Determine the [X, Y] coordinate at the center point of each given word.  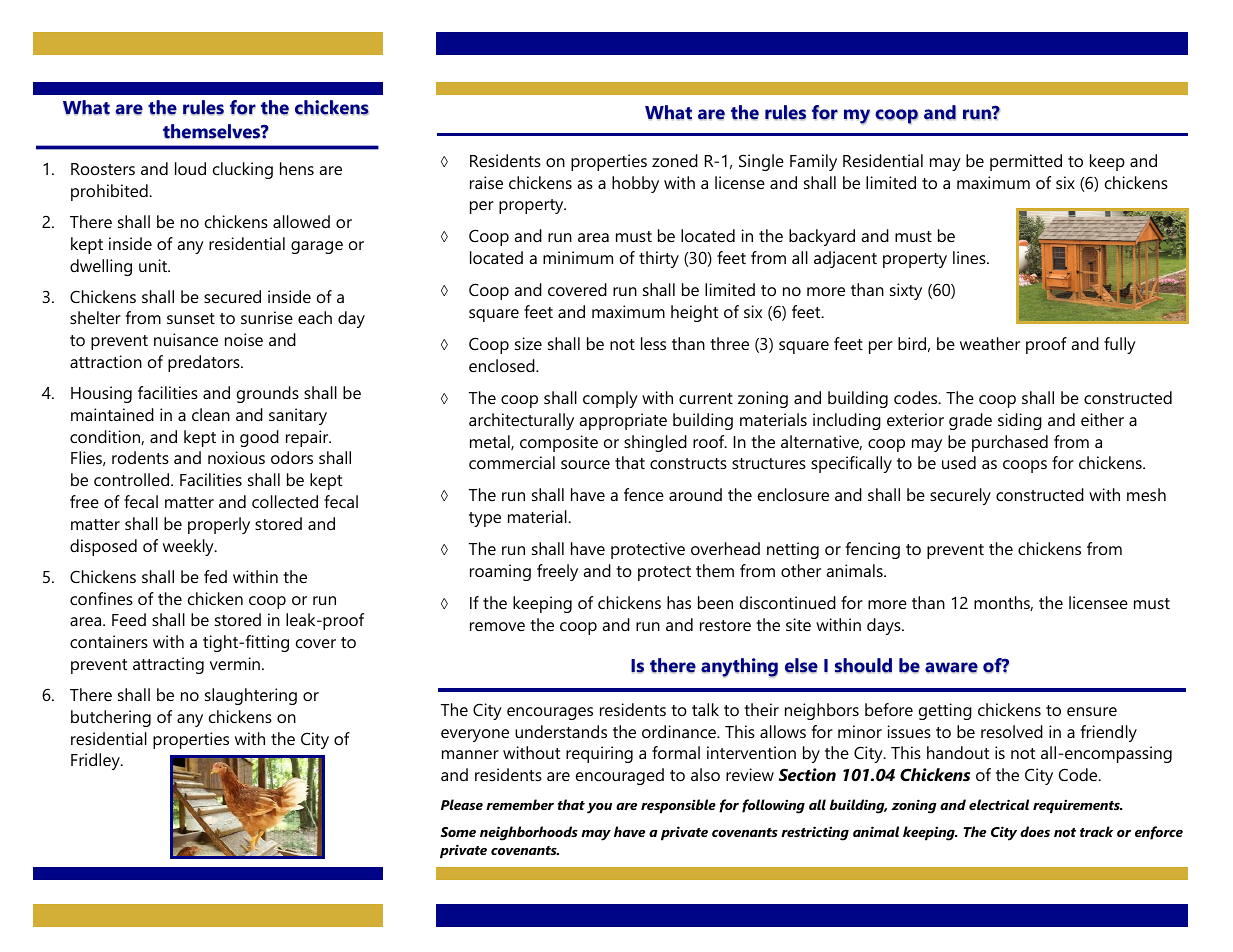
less [653, 343]
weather [990, 343]
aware [951, 667]
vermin [235, 663]
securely [960, 496]
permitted [1026, 162]
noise [244, 339]
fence [644, 494]
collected [285, 501]
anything [739, 668]
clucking [243, 170]
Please [462, 804]
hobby [635, 184]
